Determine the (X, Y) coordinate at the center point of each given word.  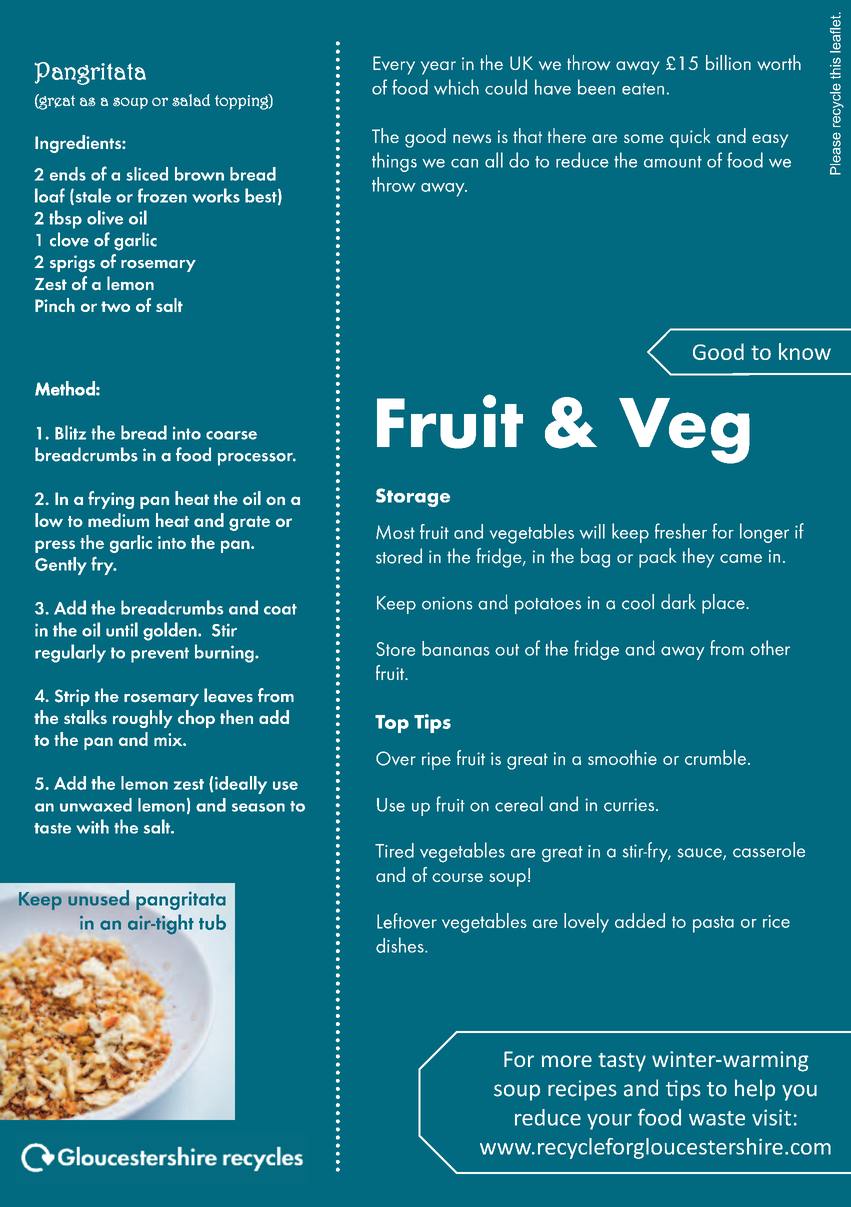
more (567, 1061)
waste (717, 1118)
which (456, 87)
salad (191, 100)
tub (212, 922)
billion (728, 62)
